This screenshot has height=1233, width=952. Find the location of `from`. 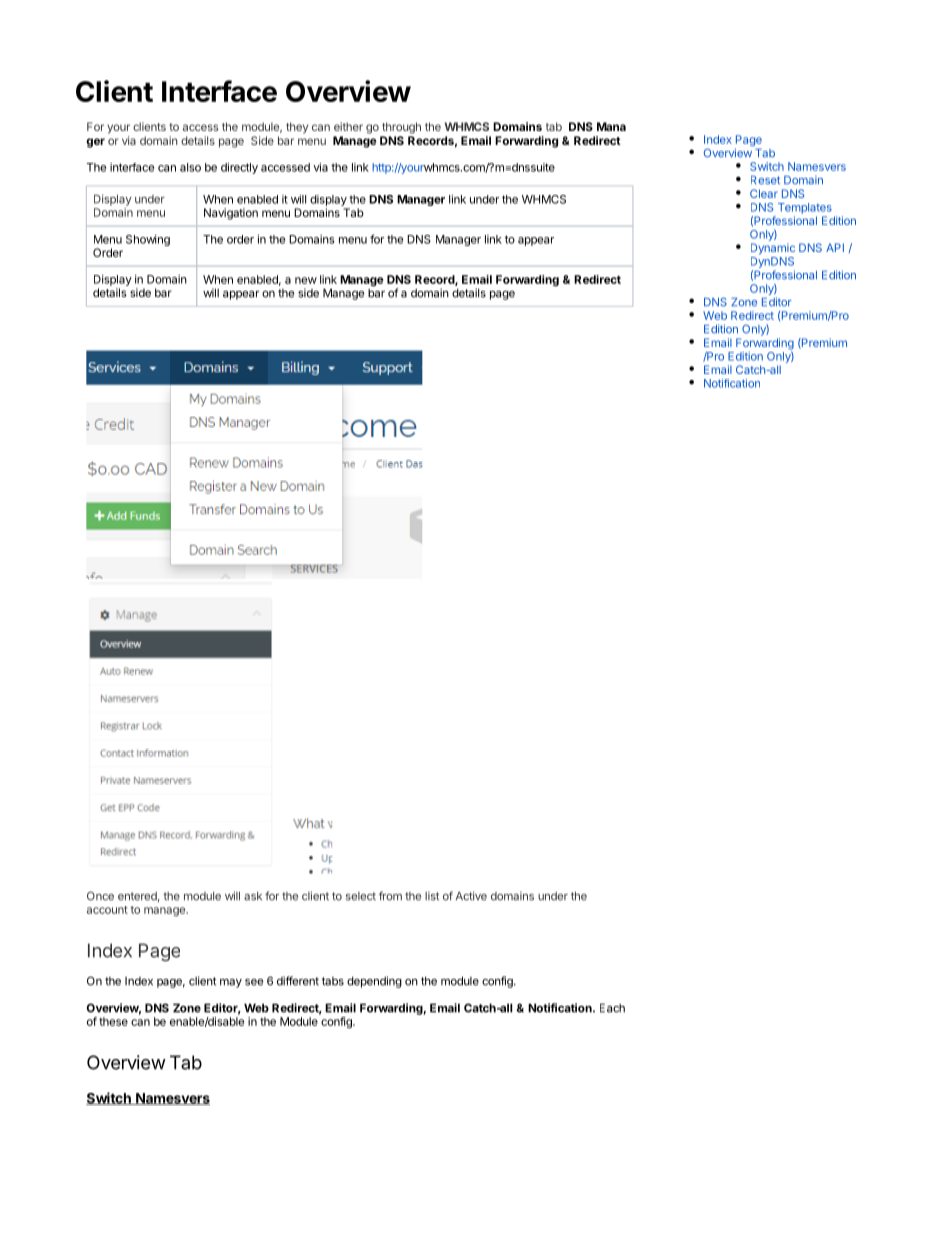

from is located at coordinates (390, 896).
